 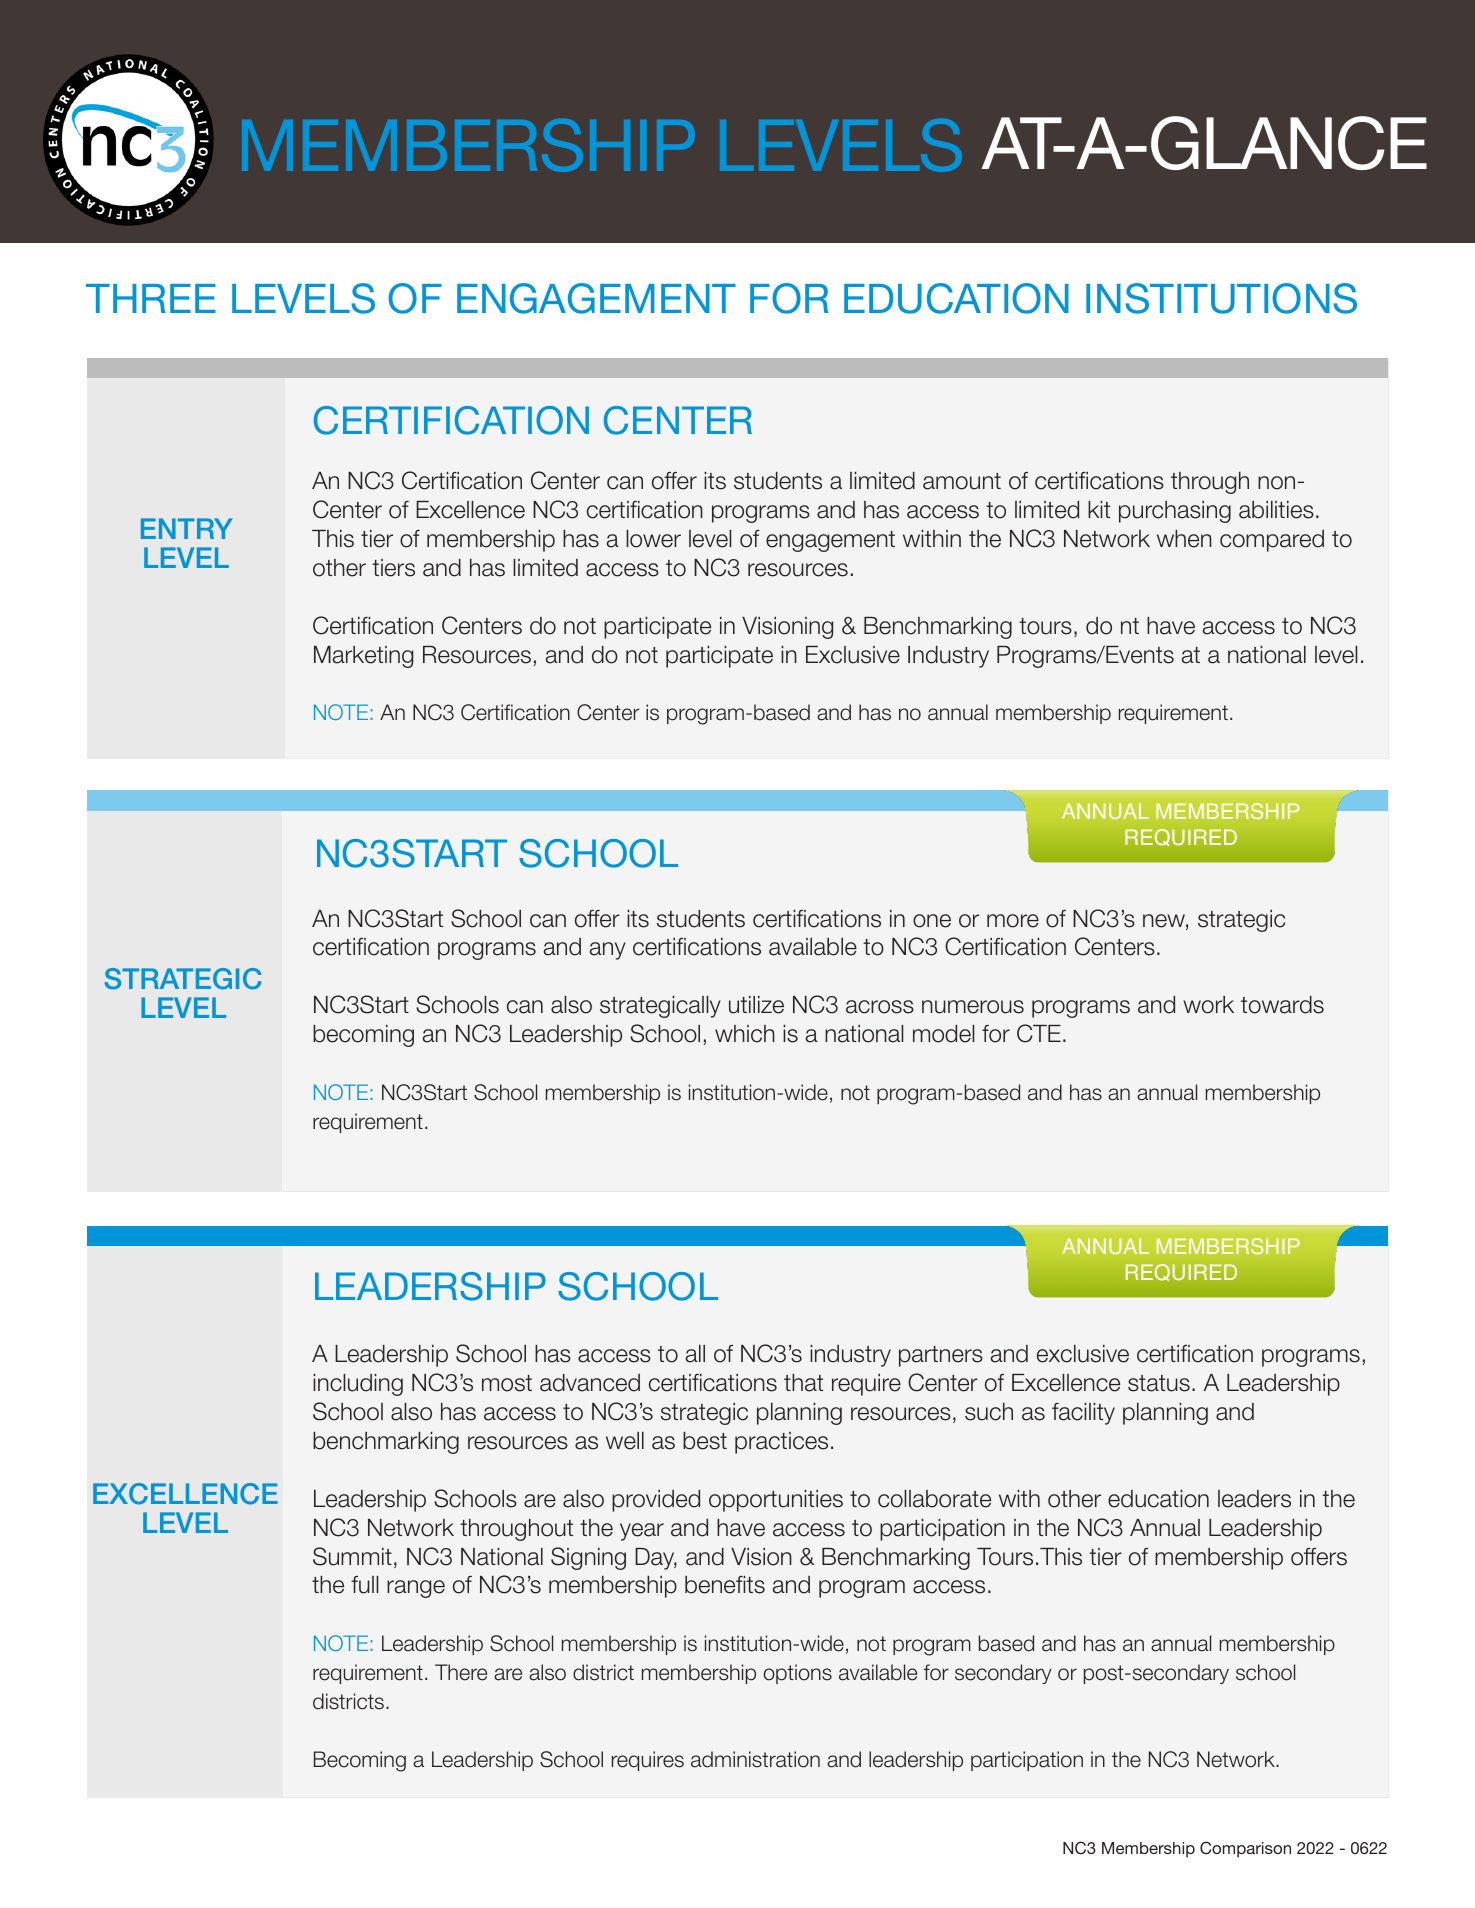 What do you see at coordinates (755, 1759) in the screenshot?
I see `administration` at bounding box center [755, 1759].
